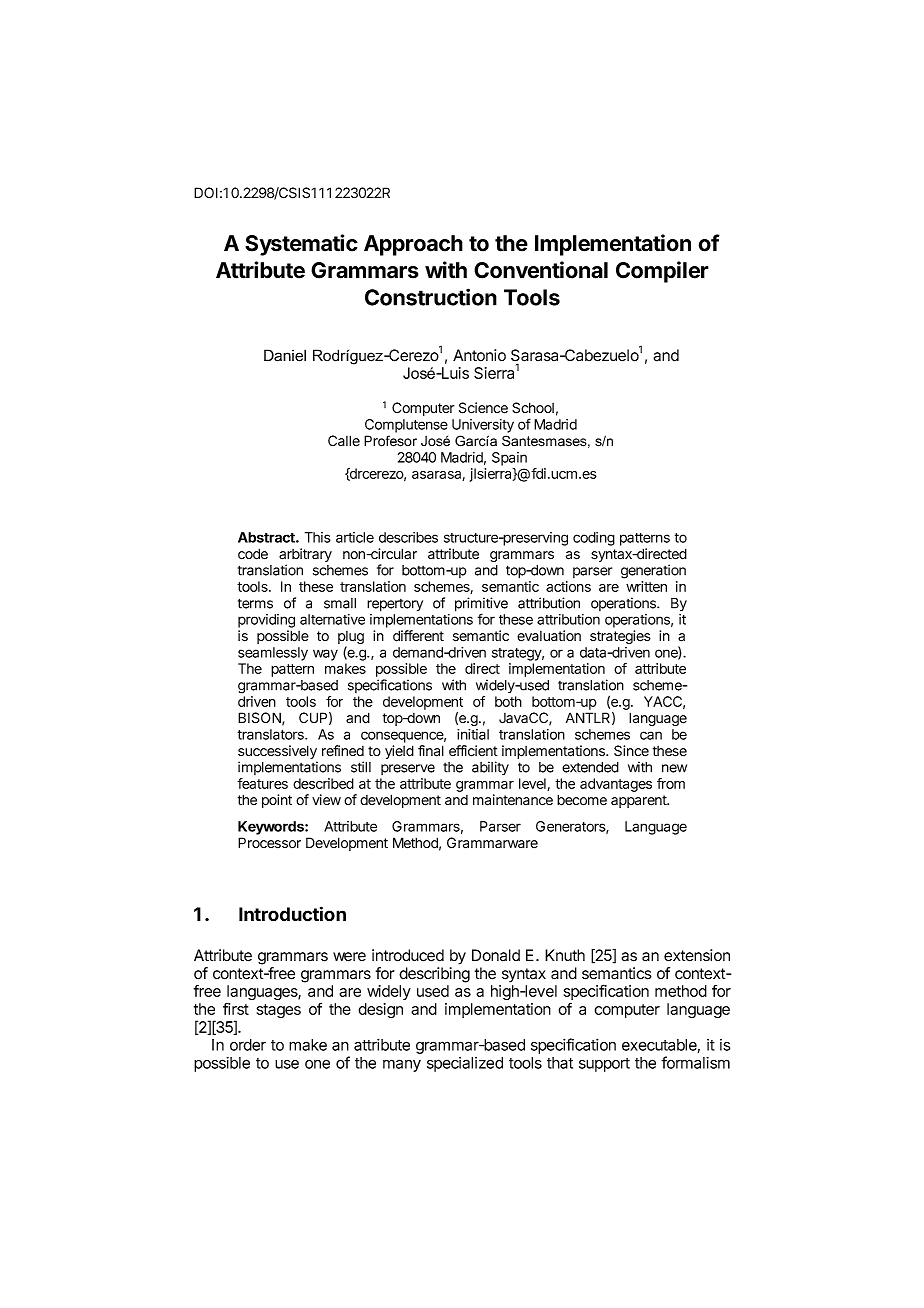 The width and height of the screenshot is (924, 1308). I want to click on different, so click(418, 636).
